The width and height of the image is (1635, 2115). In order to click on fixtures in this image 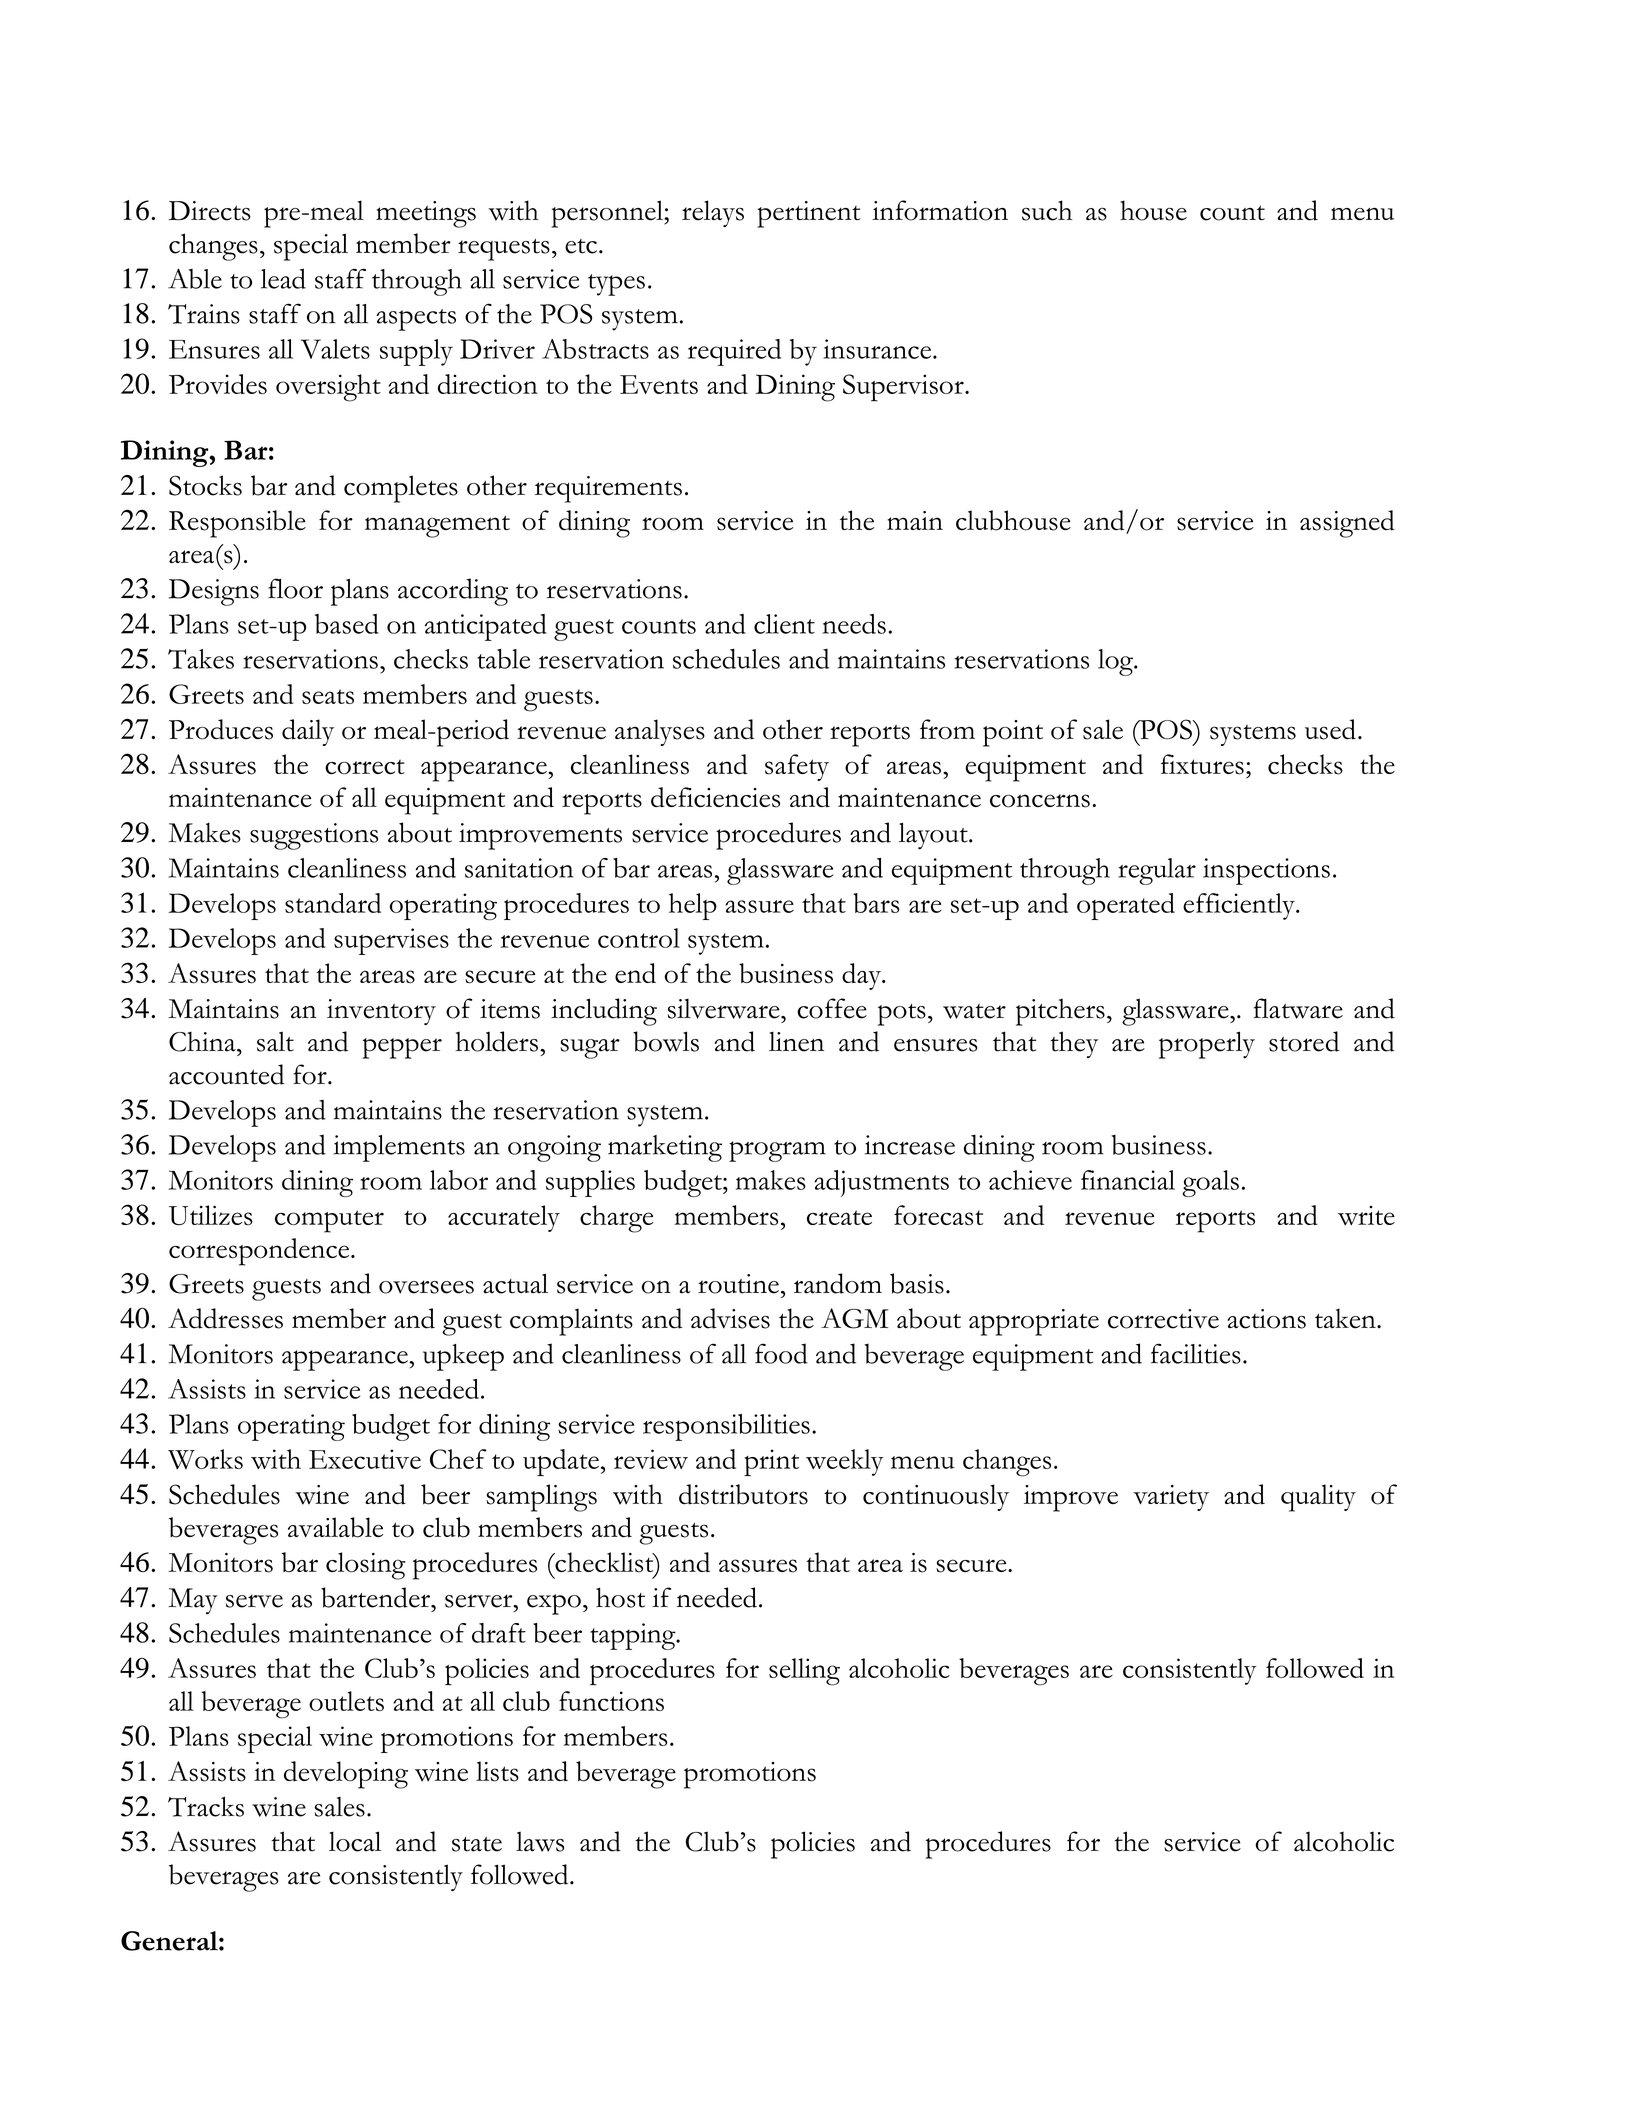, I will do `click(1202, 764)`.
